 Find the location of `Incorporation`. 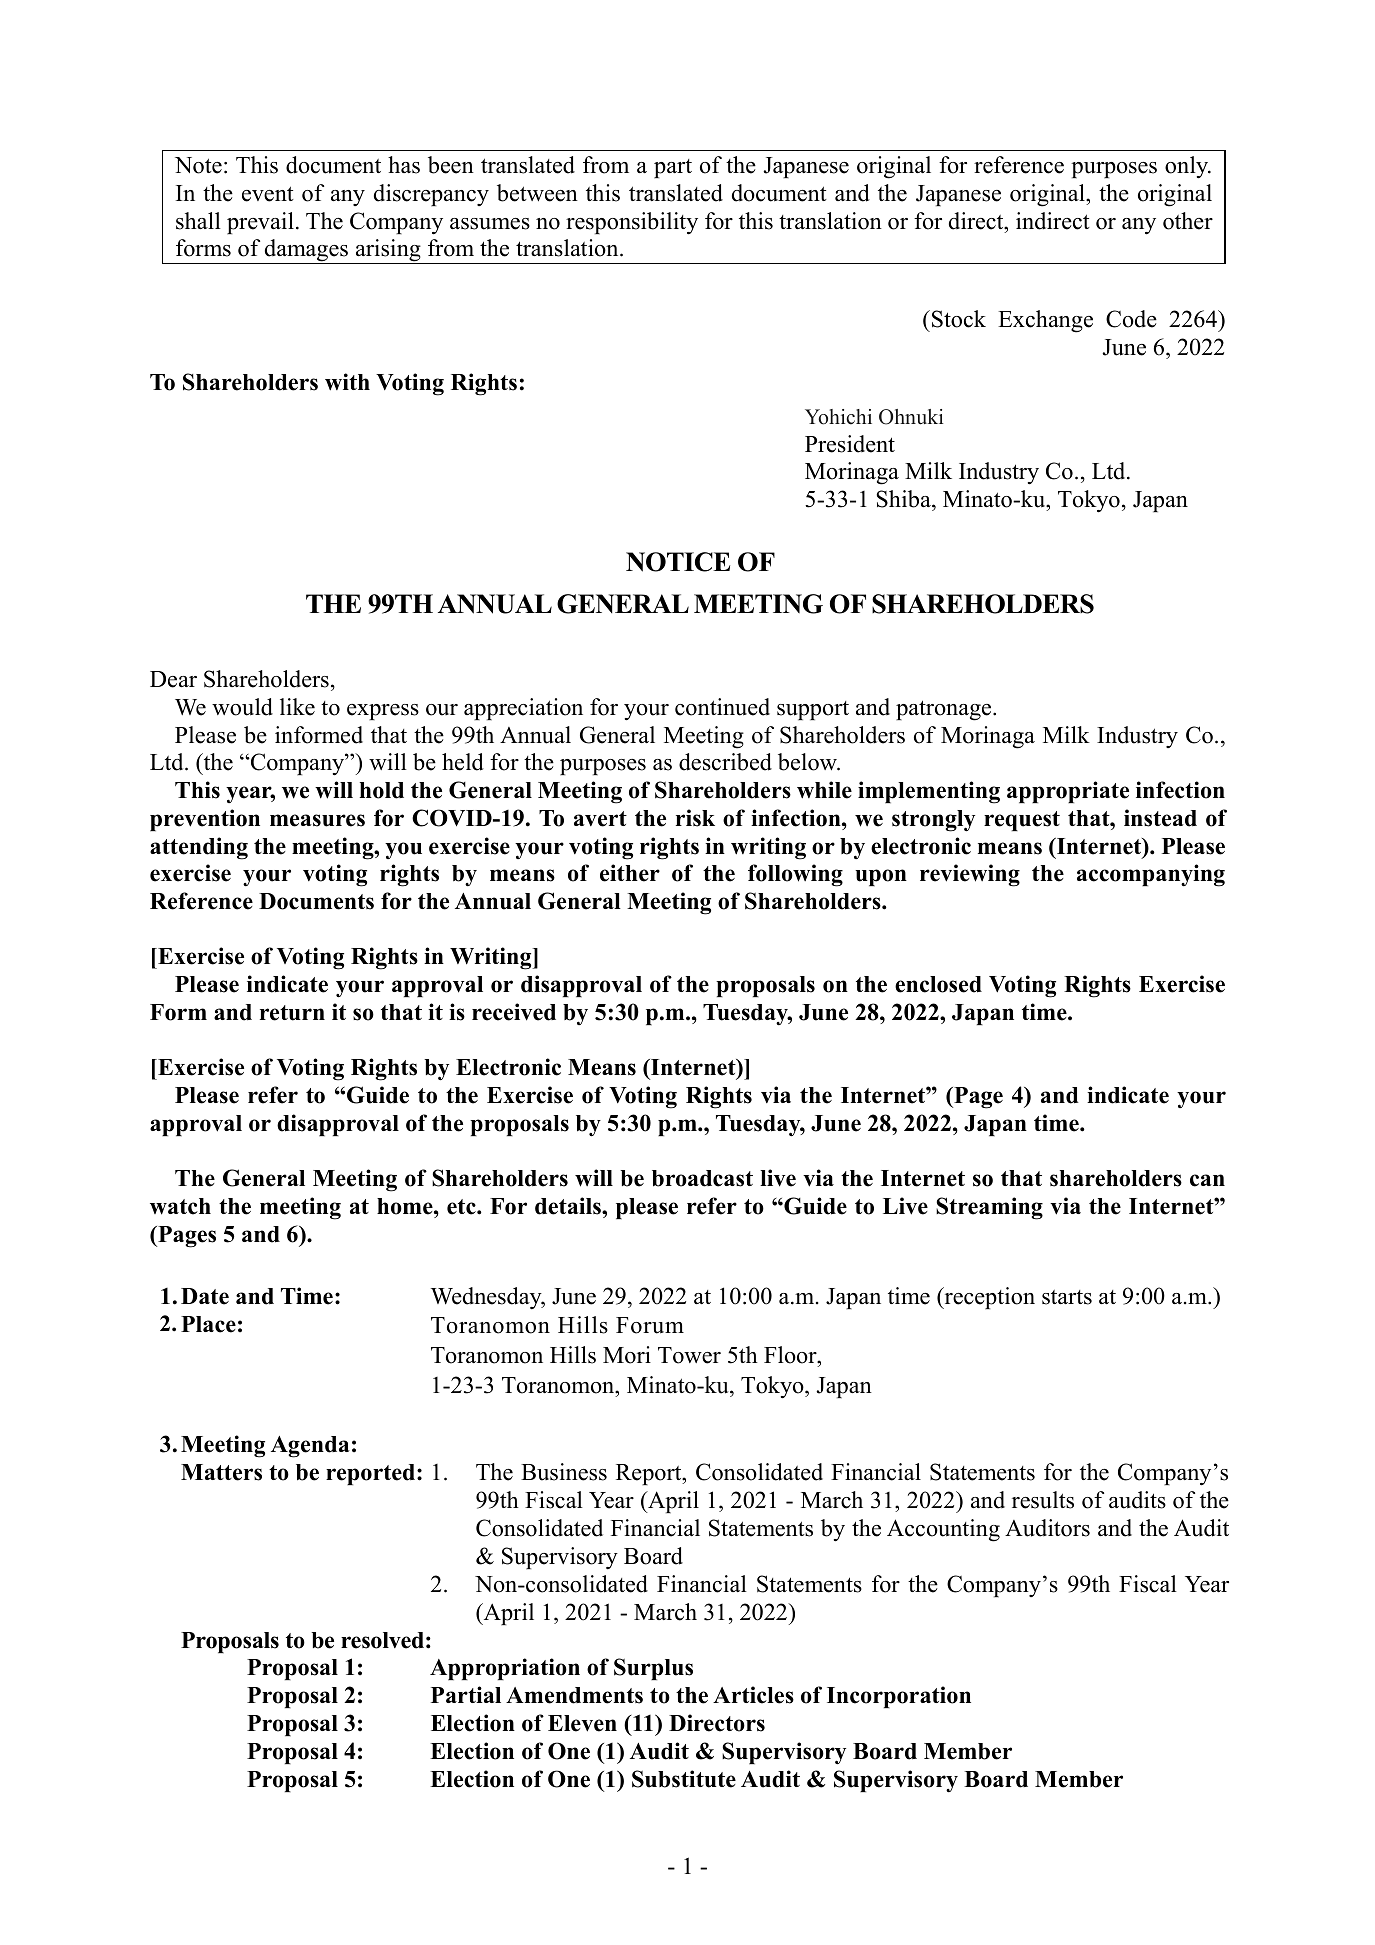

Incorporation is located at coordinates (899, 1697).
